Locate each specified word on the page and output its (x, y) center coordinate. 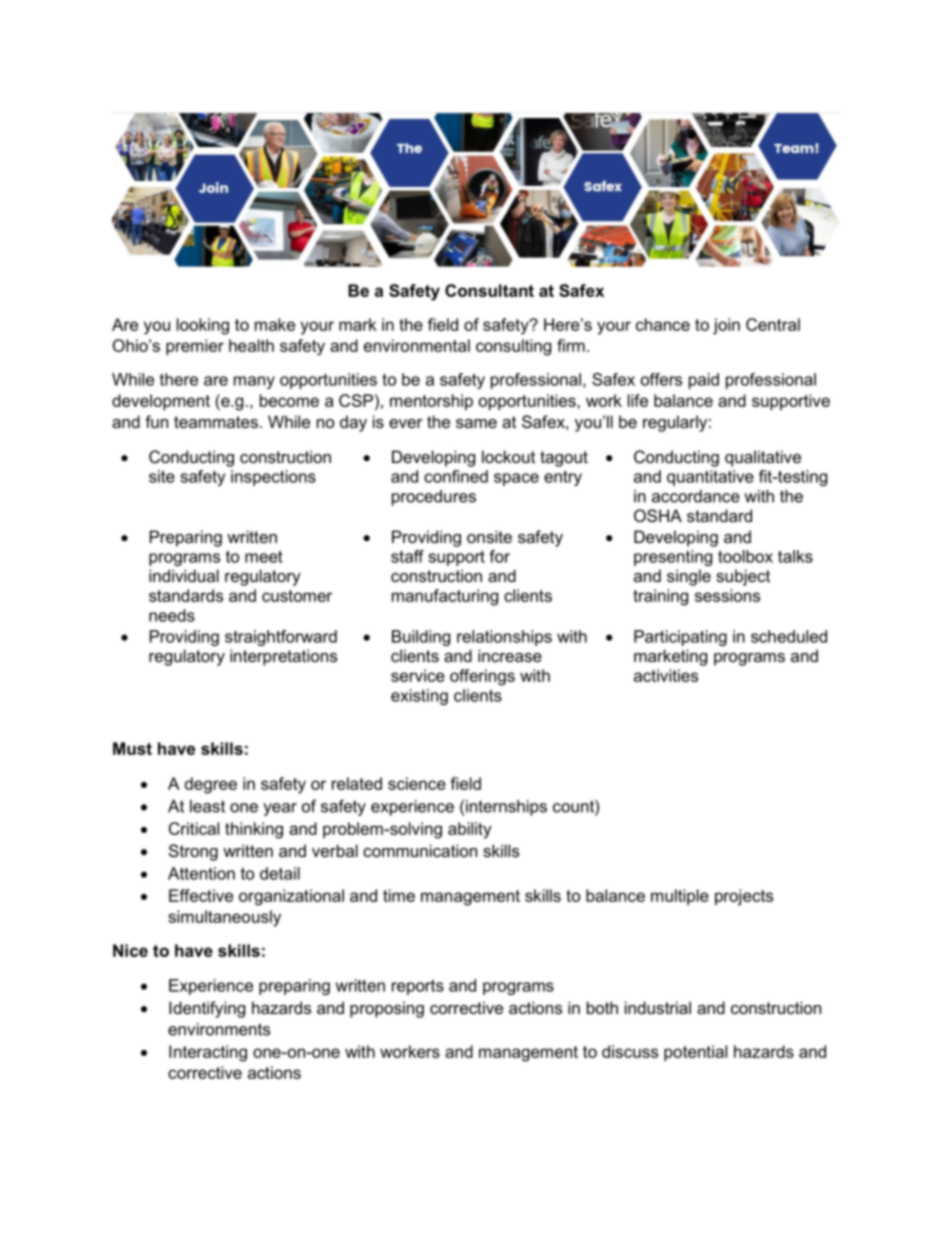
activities (666, 675)
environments (219, 1029)
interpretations (283, 657)
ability (470, 830)
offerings (482, 677)
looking (203, 326)
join (726, 326)
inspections (273, 478)
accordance (696, 496)
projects (744, 897)
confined (456, 476)
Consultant (489, 290)
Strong (193, 852)
